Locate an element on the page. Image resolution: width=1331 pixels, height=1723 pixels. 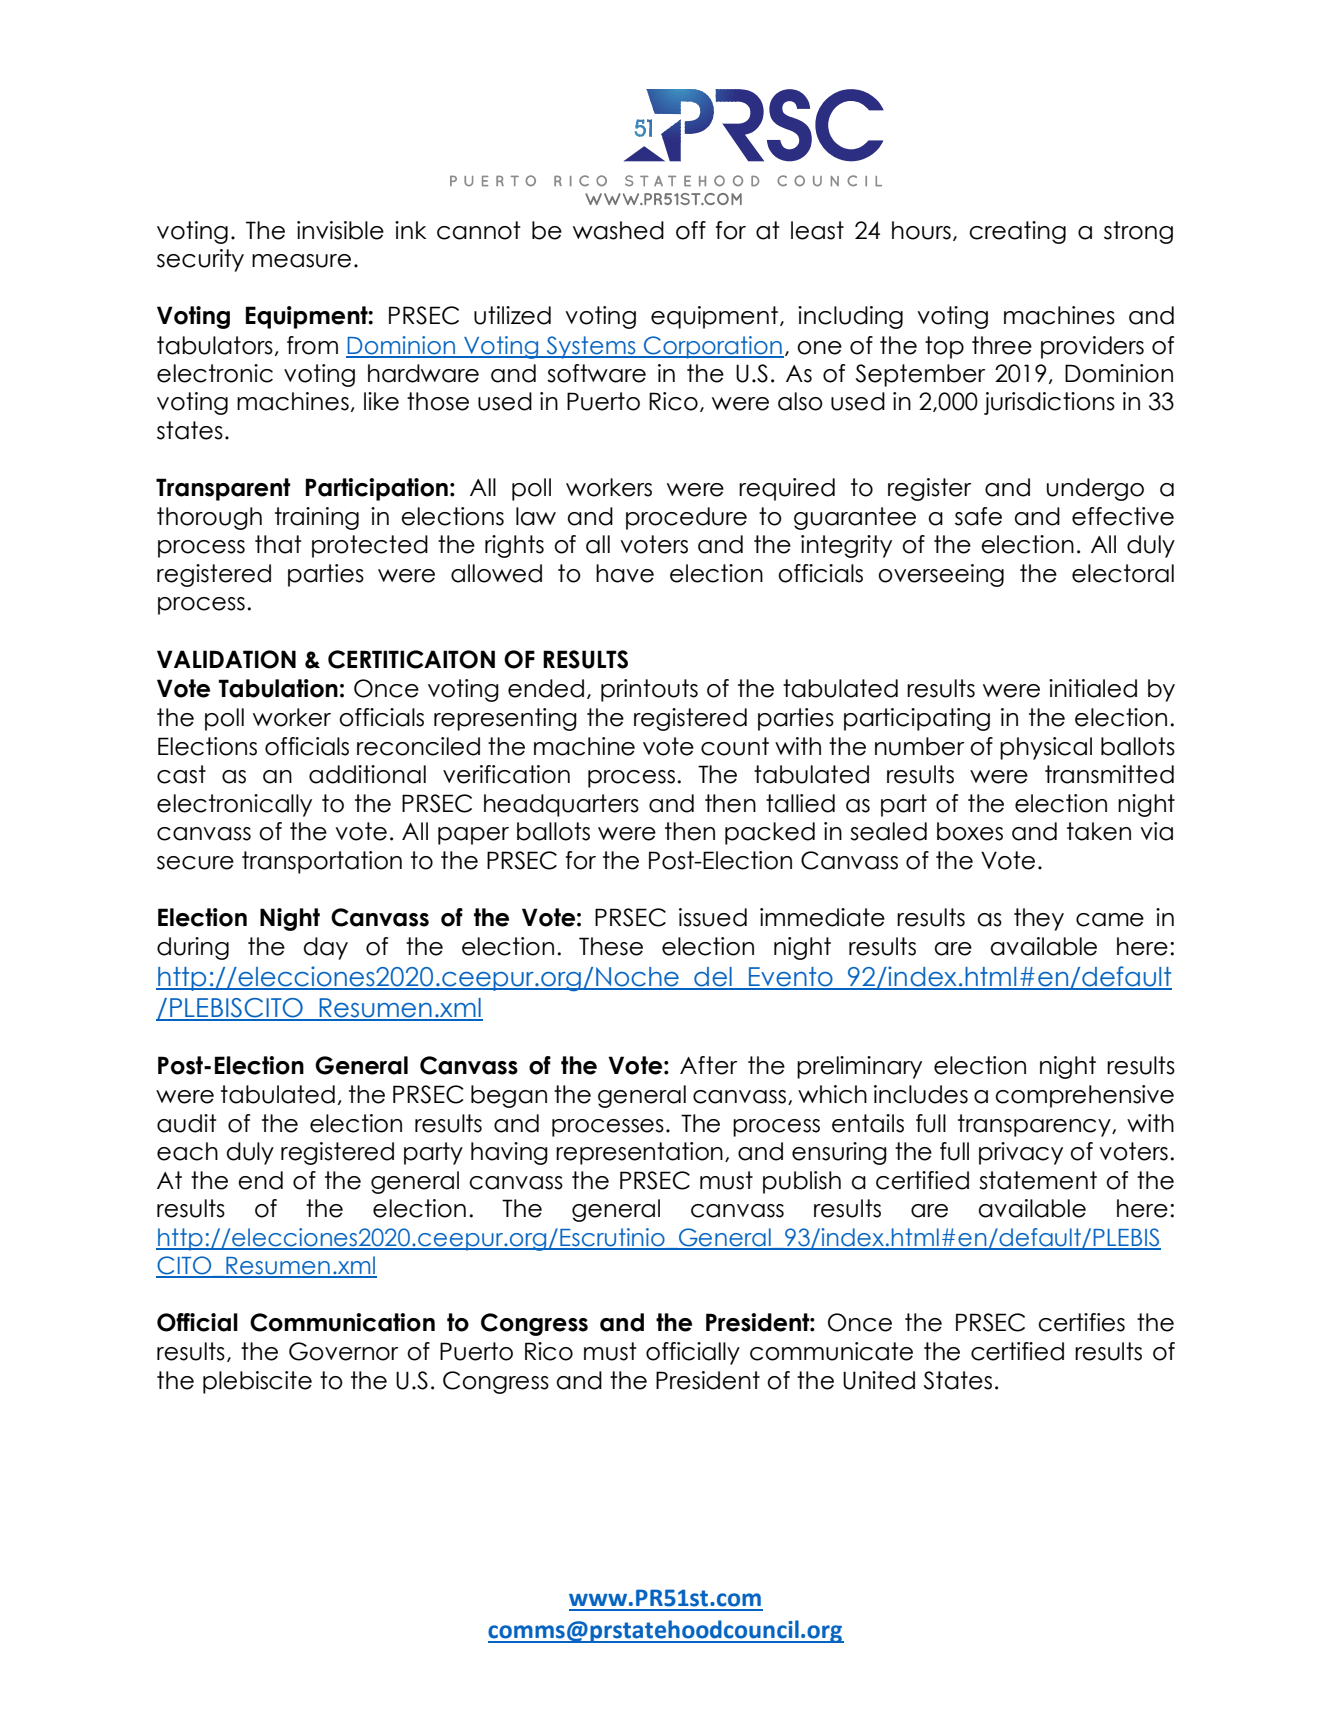
audit is located at coordinates (187, 1123).
